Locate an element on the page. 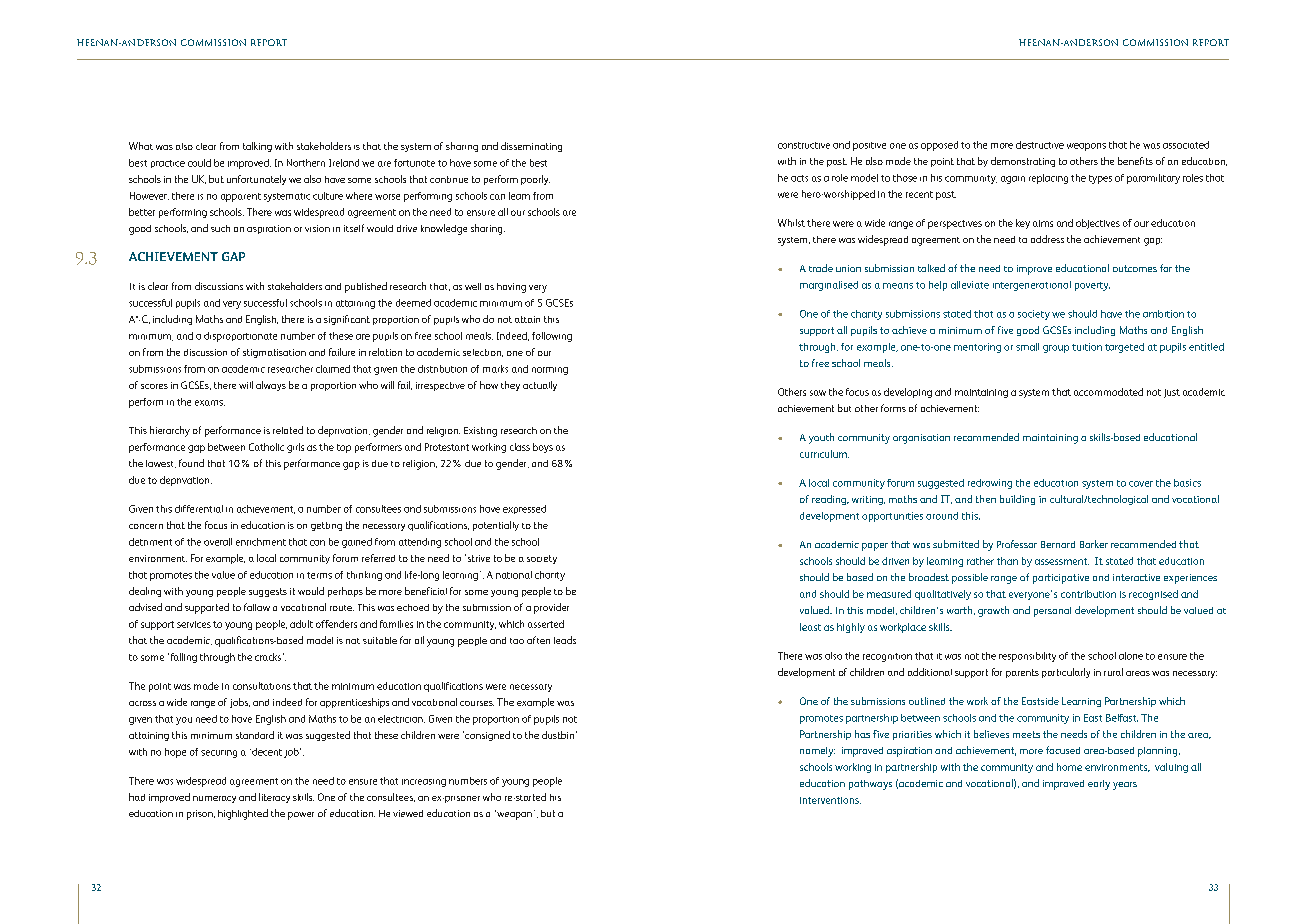 The image size is (1308, 924). found is located at coordinates (191, 463).
